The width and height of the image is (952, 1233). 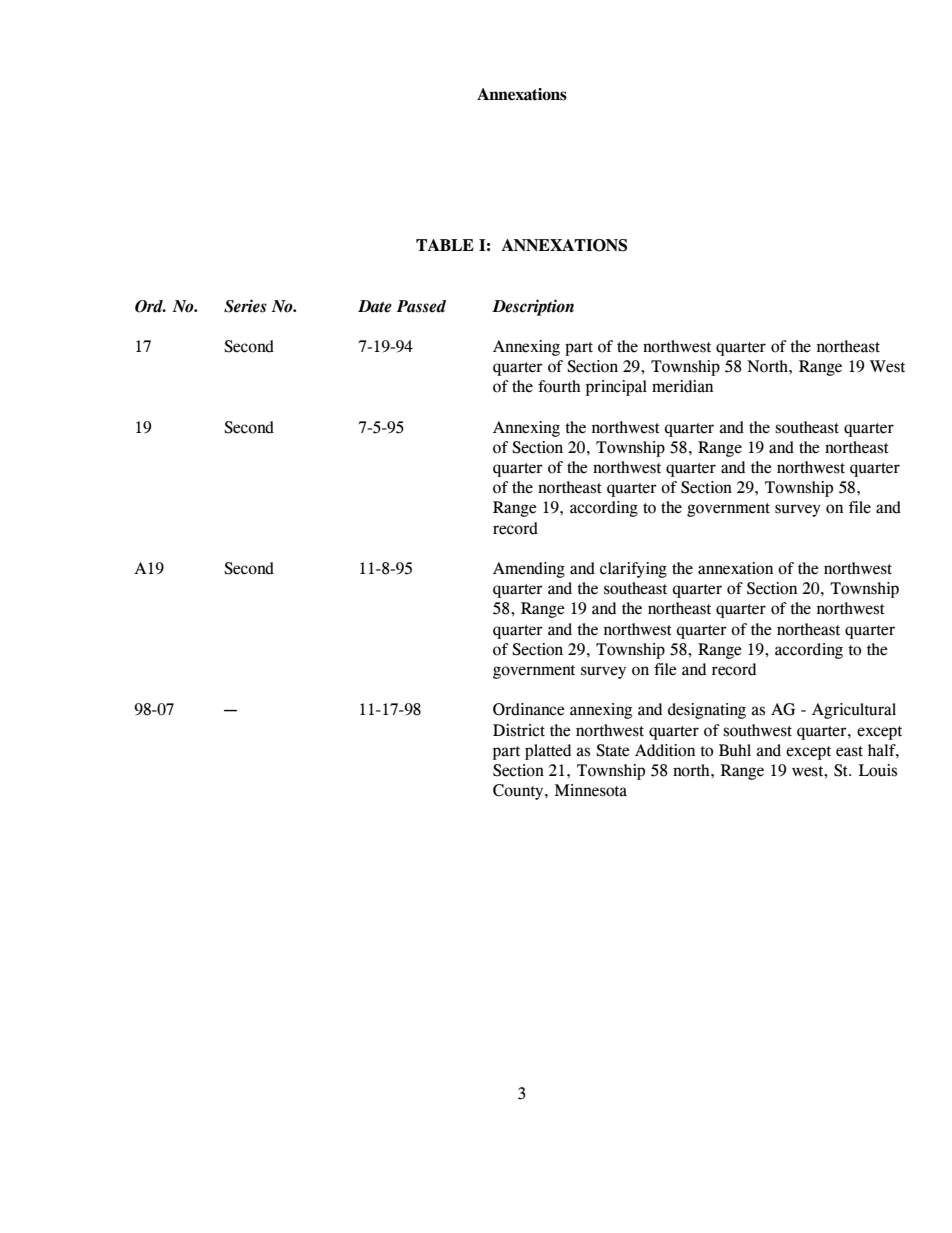 I want to click on County, so click(x=519, y=792).
